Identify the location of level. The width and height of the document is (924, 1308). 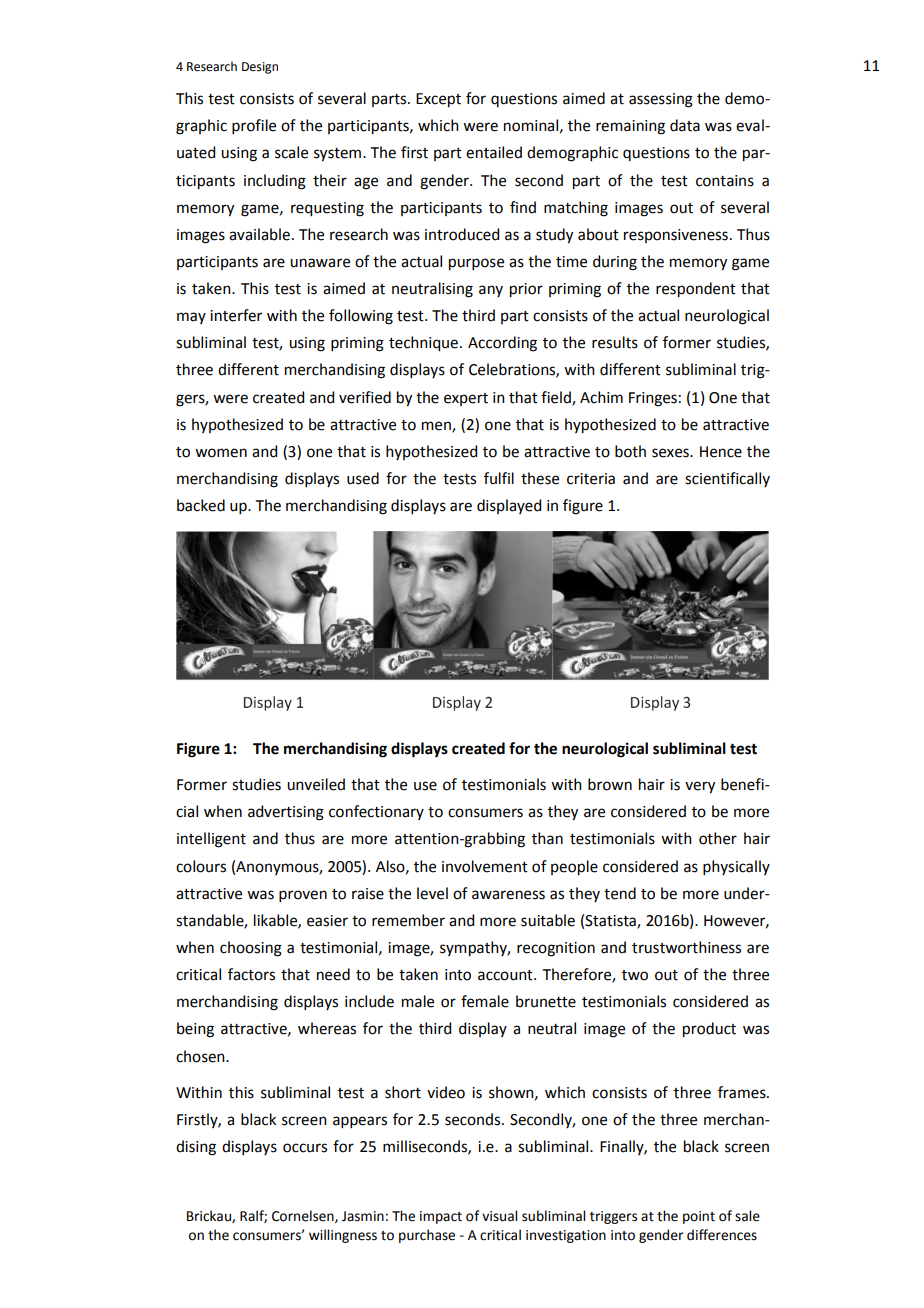
(432, 893).
